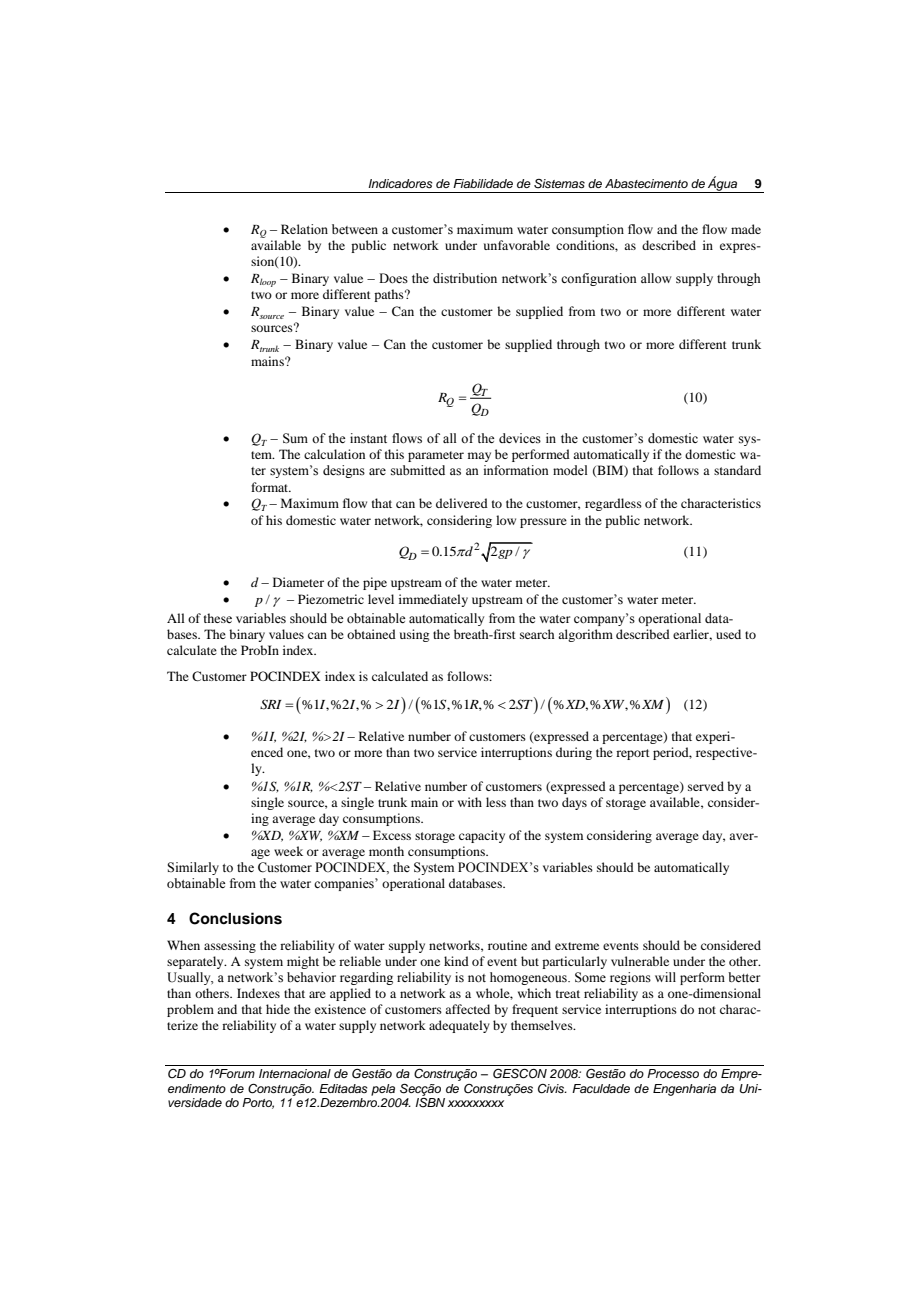 This screenshot has width=924, height=1308. What do you see at coordinates (706, 786) in the screenshot?
I see `served` at bounding box center [706, 786].
